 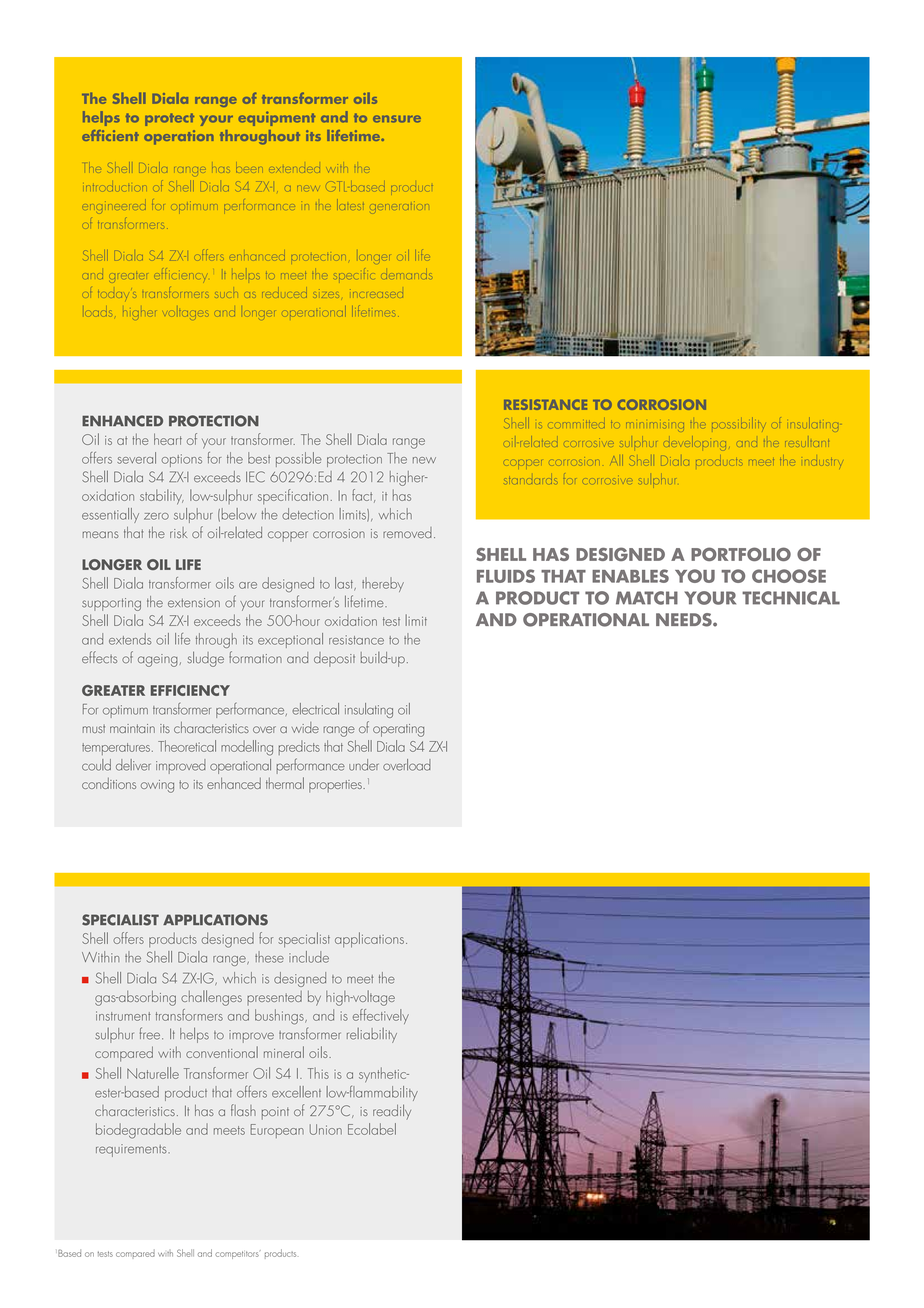 What do you see at coordinates (397, 119) in the image?
I see `ensure` at bounding box center [397, 119].
